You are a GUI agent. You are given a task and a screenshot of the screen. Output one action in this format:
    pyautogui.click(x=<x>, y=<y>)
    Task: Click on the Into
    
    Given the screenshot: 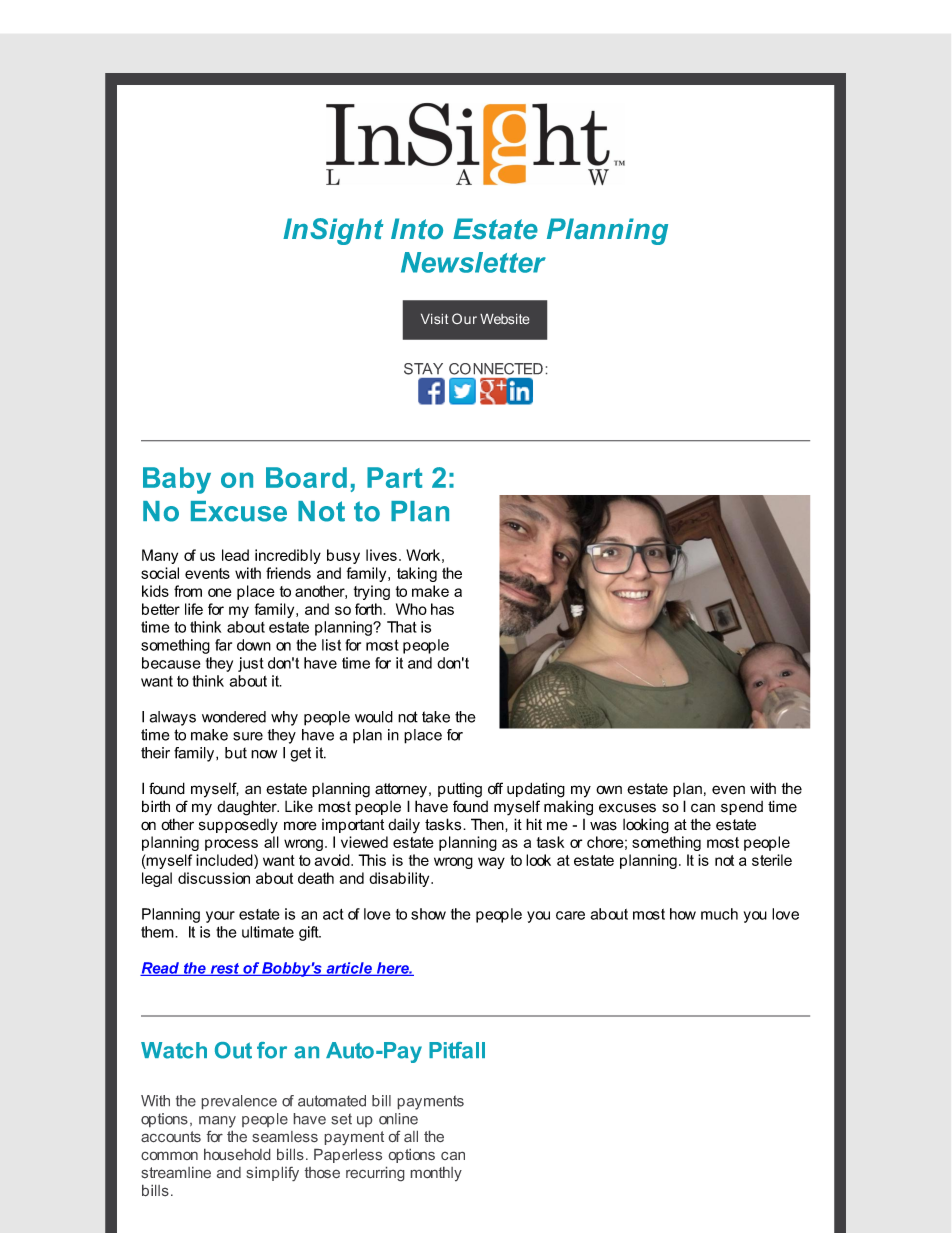 What is the action you would take?
    pyautogui.click(x=417, y=228)
